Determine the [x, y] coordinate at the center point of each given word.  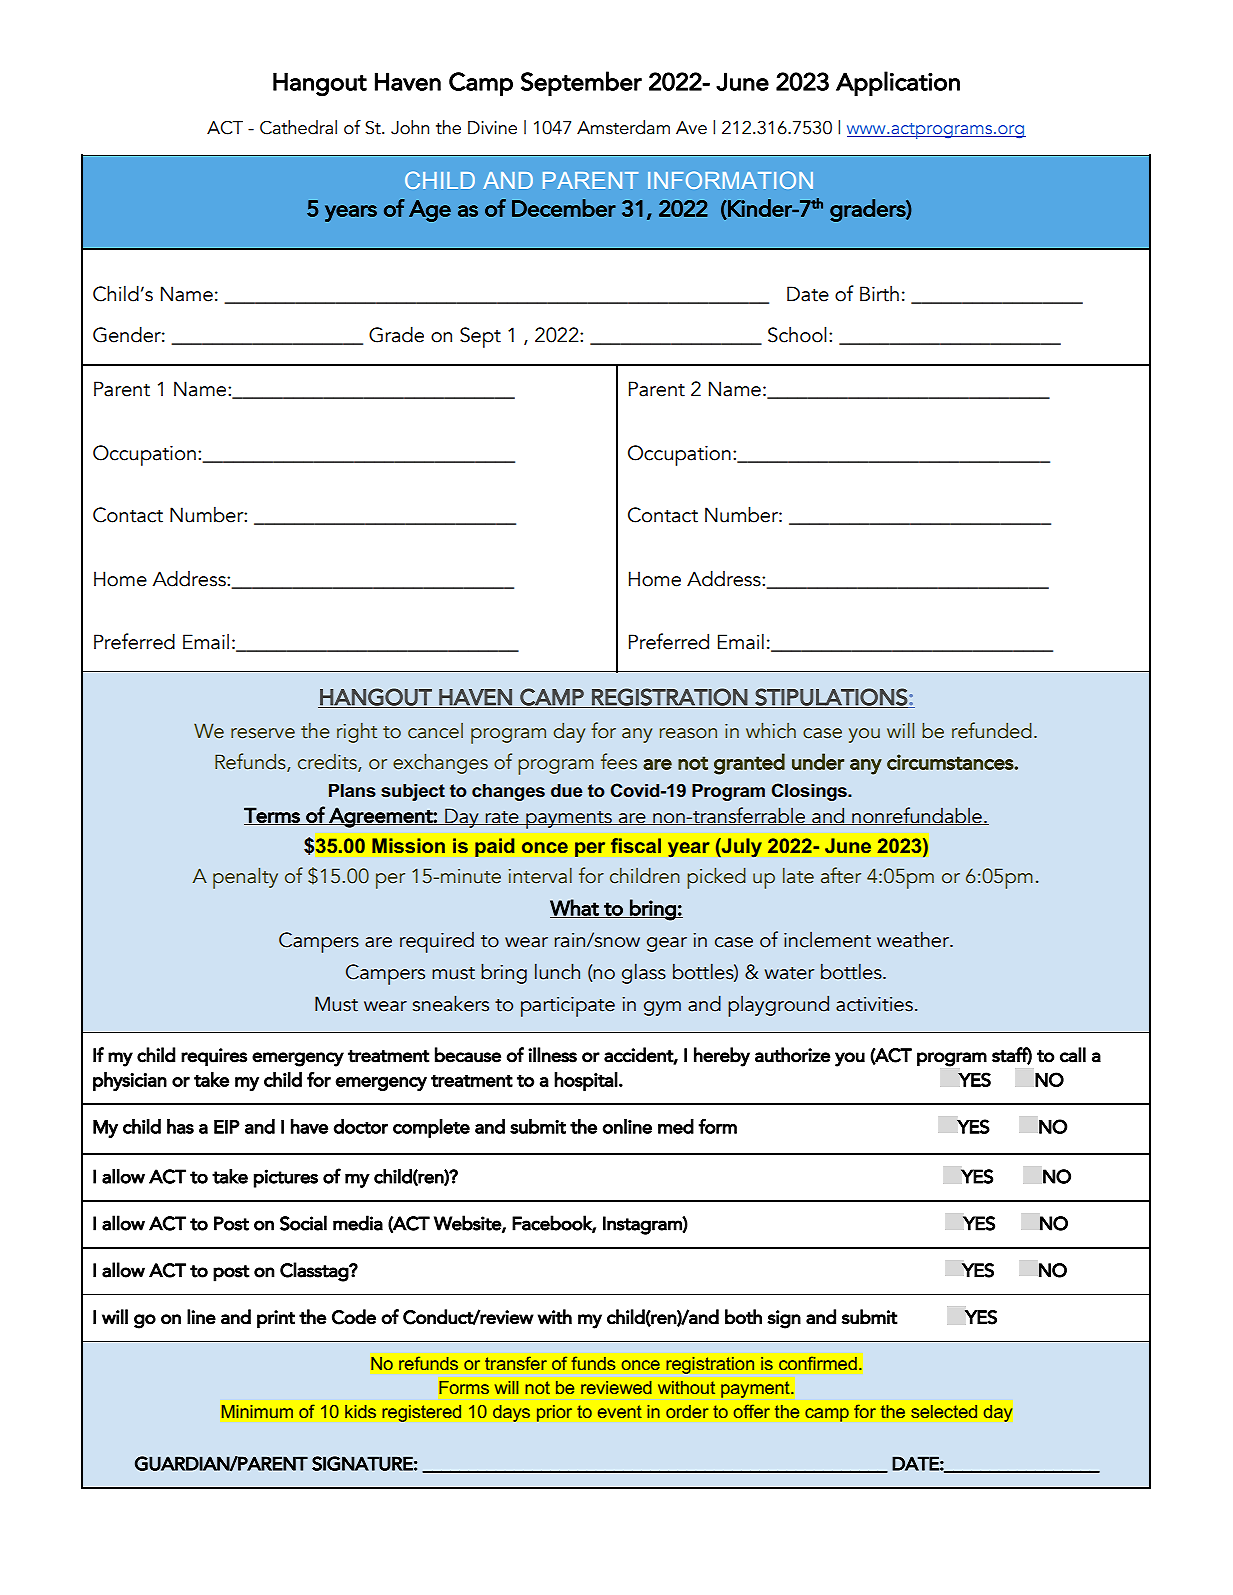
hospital [586, 1081]
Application [898, 83]
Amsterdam [623, 127]
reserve [263, 733]
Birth [879, 294]
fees [619, 761]
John [410, 127]
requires [214, 1057]
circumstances [951, 762]
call [1073, 1055]
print [276, 1319]
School [797, 334]
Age [430, 211]
